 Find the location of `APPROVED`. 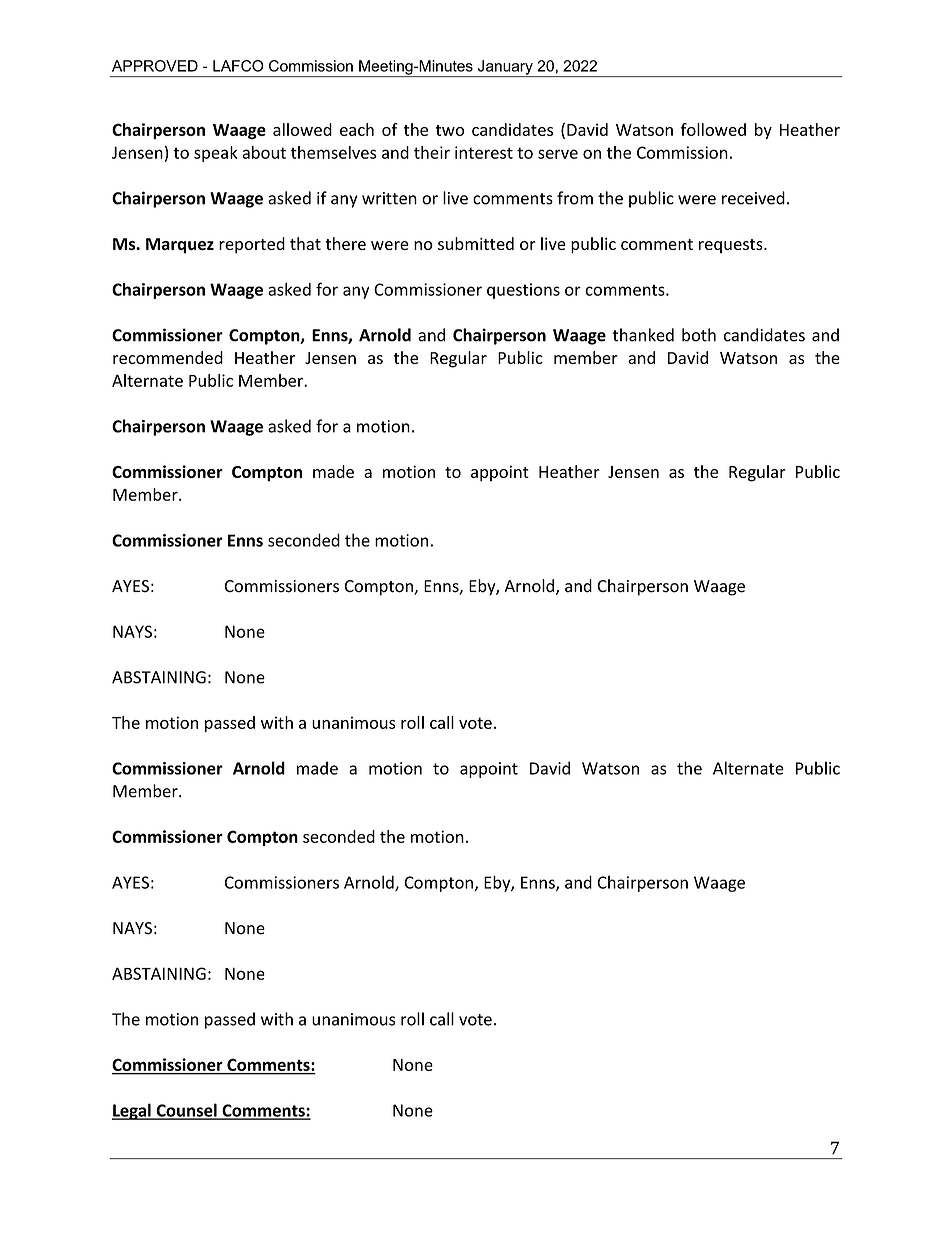

APPROVED is located at coordinates (155, 66).
